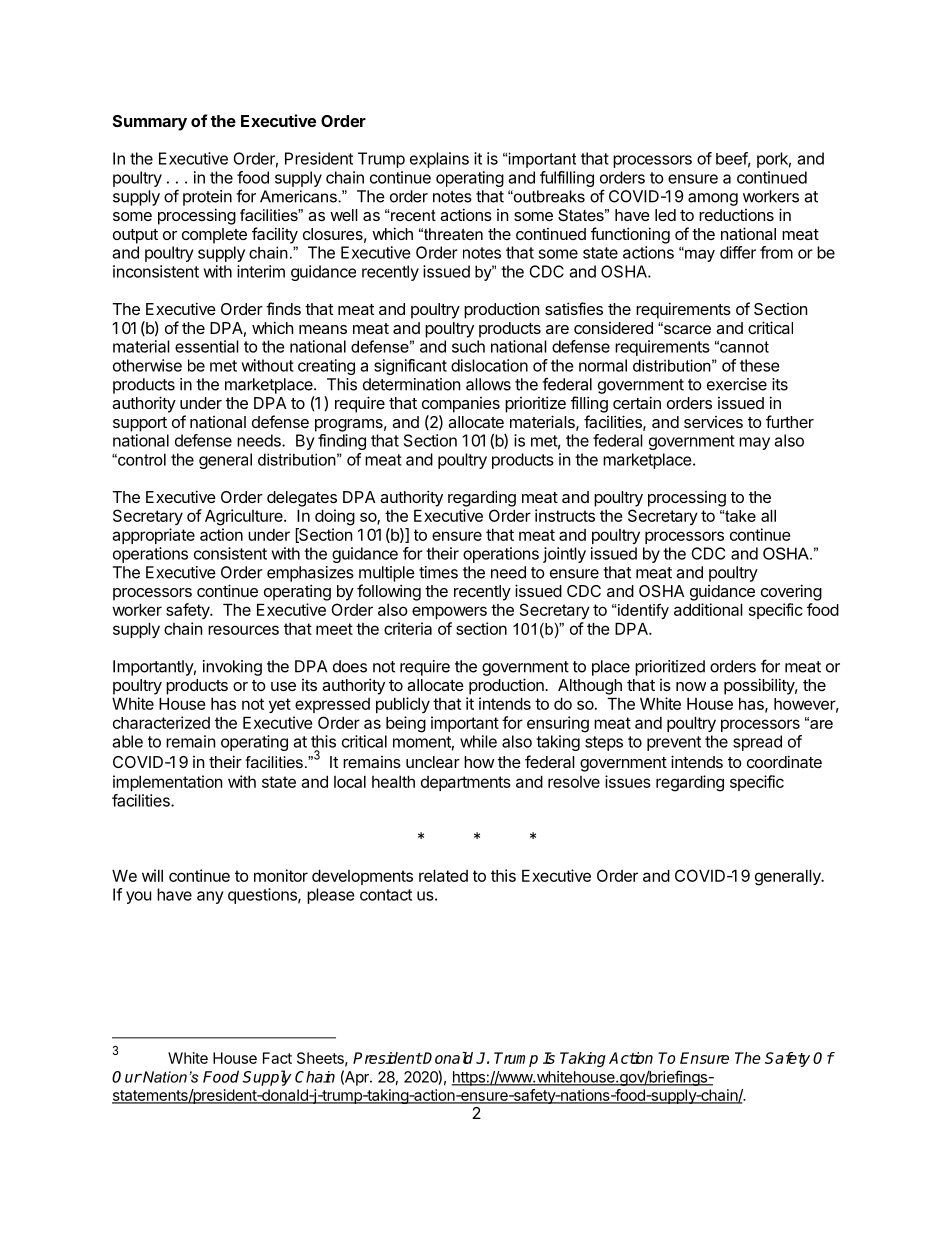 The height and width of the screenshot is (1233, 952). I want to click on contact, so click(386, 895).
